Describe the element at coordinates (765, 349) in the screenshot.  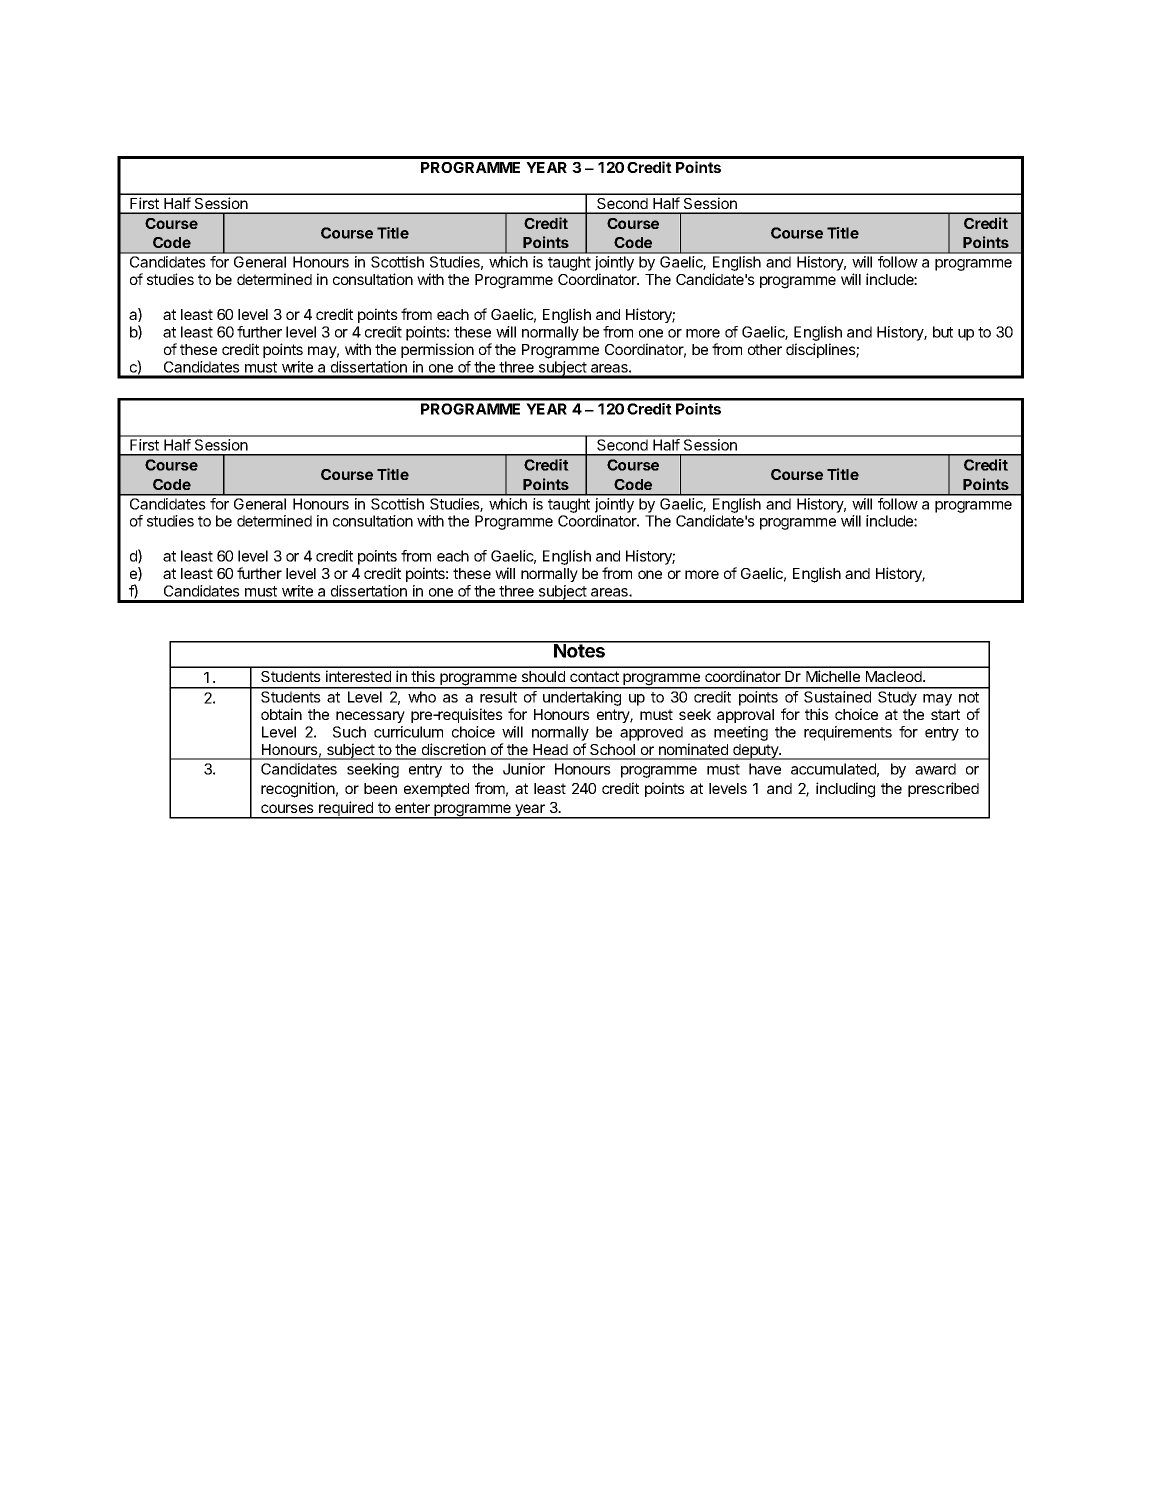
I see `other` at that location.
